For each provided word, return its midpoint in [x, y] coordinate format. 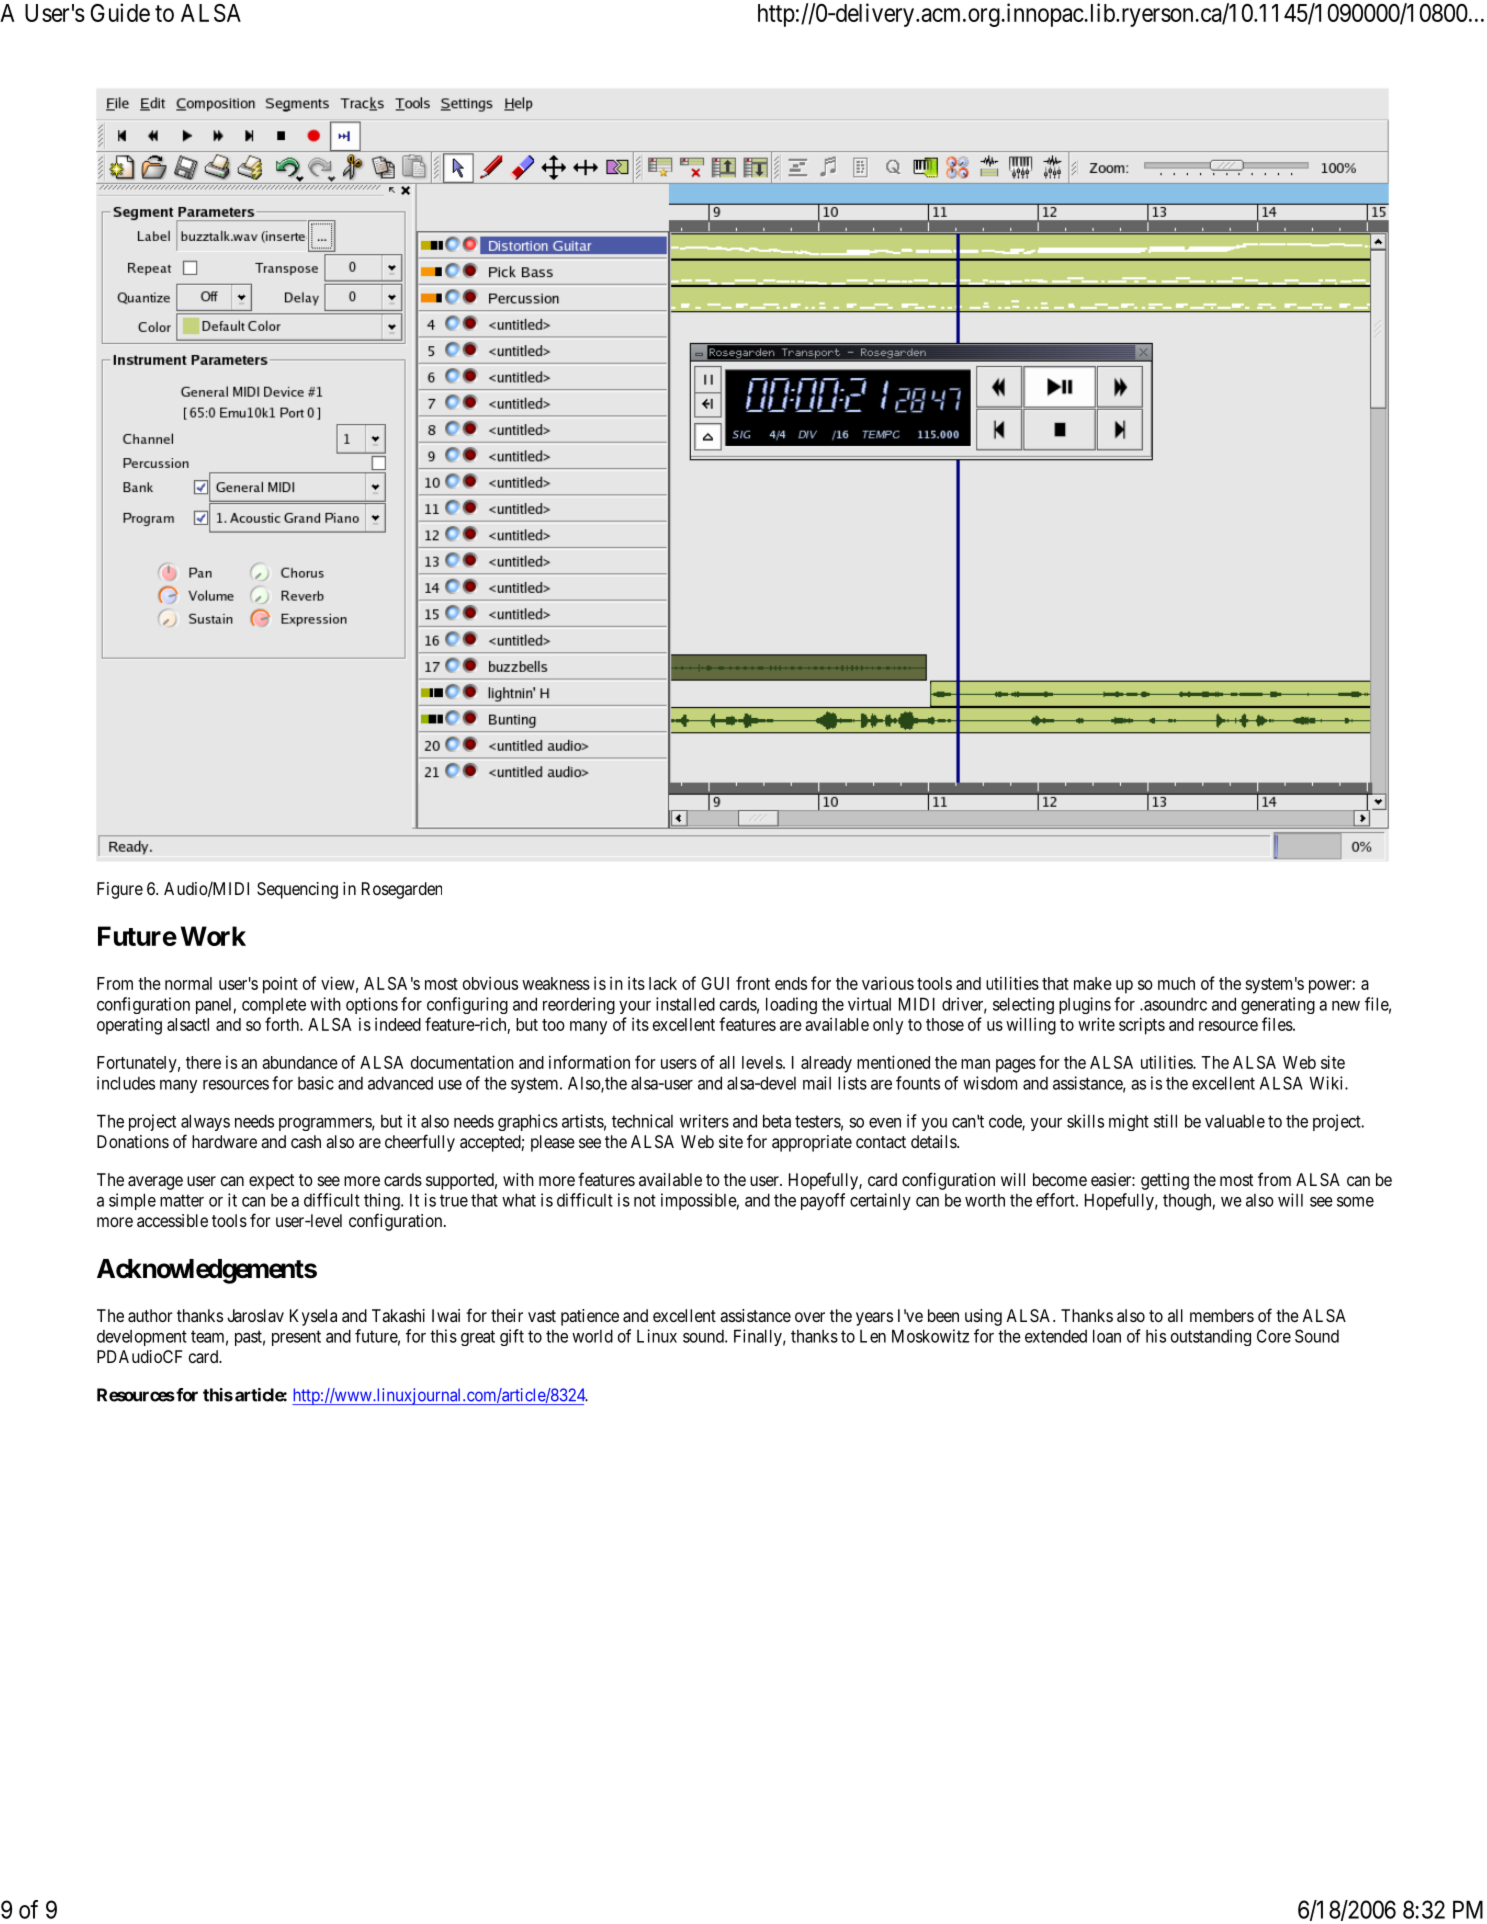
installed [685, 1004]
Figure [120, 890]
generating [1278, 1005]
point [280, 985]
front [753, 983]
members [1222, 1315]
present [296, 1338]
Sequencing [297, 890]
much [1176, 983]
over [810, 1317]
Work [213, 936]
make [1093, 983]
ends [791, 983]
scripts [1142, 1026]
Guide [120, 12]
